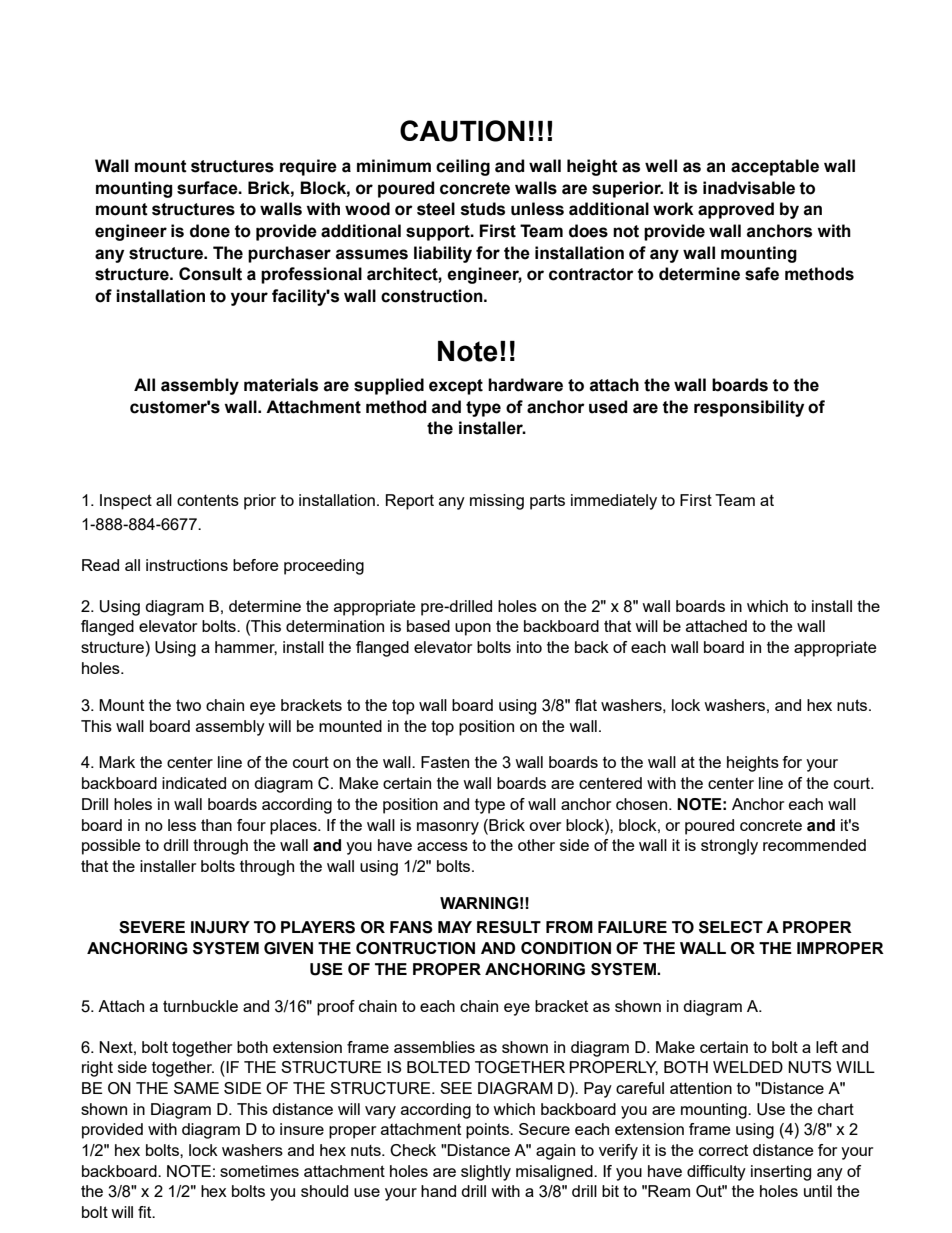 The image size is (952, 1233). Describe the element at coordinates (749, 408) in the document. I see `responsibility` at that location.
